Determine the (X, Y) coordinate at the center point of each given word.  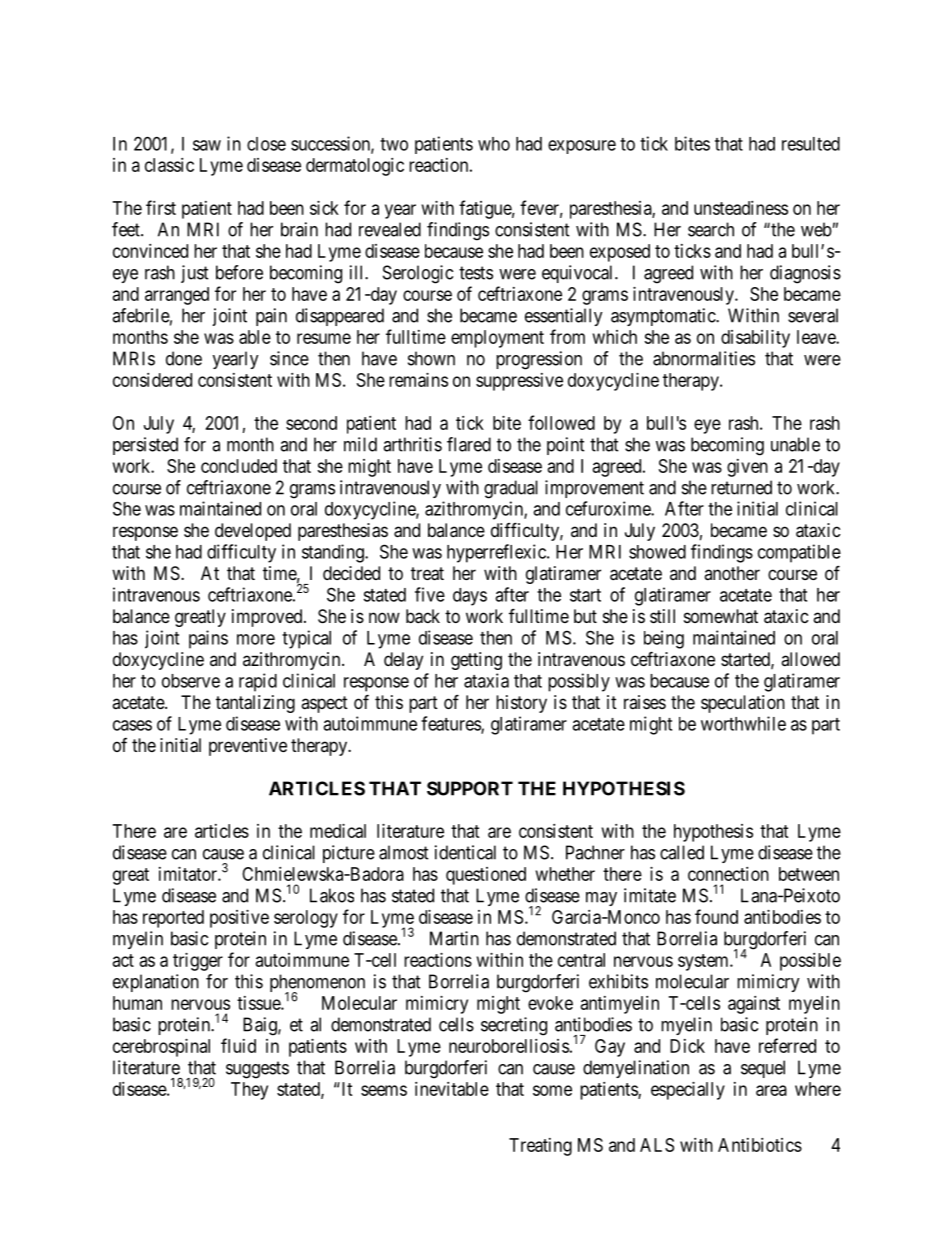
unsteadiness (741, 208)
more (256, 639)
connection (728, 874)
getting (476, 661)
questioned (486, 876)
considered (152, 380)
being (664, 639)
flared (469, 444)
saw (207, 145)
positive (239, 919)
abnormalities (704, 358)
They (249, 1091)
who (494, 144)
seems (384, 1090)
